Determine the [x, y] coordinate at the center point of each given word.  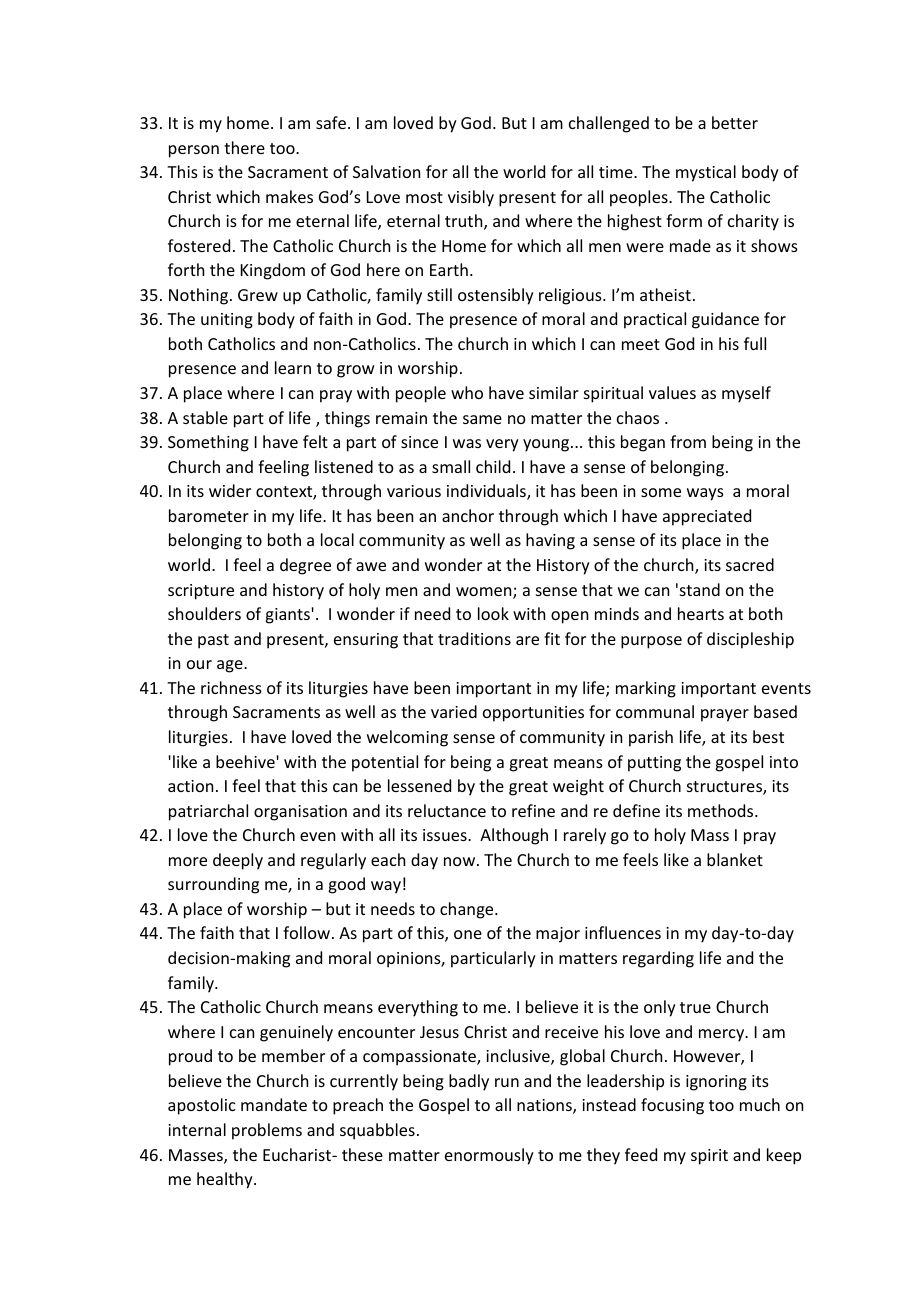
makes [289, 196]
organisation [300, 813]
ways [705, 494]
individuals [487, 492]
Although [514, 836]
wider [230, 490]
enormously [489, 1156]
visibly [471, 198]
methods [722, 810]
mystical [706, 173]
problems [267, 1131]
